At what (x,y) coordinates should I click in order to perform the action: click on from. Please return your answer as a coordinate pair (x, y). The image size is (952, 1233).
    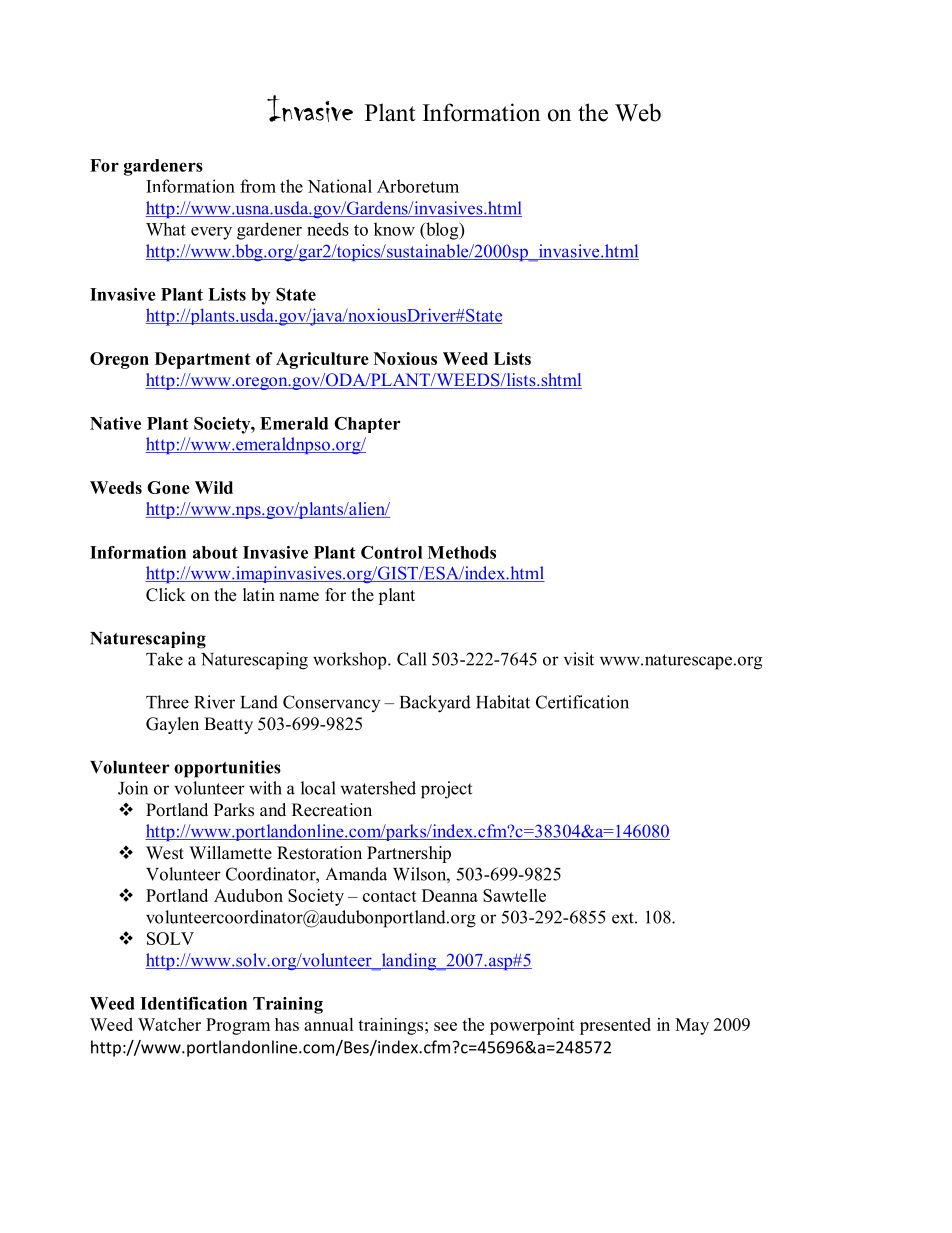
    Looking at the image, I should click on (258, 186).
